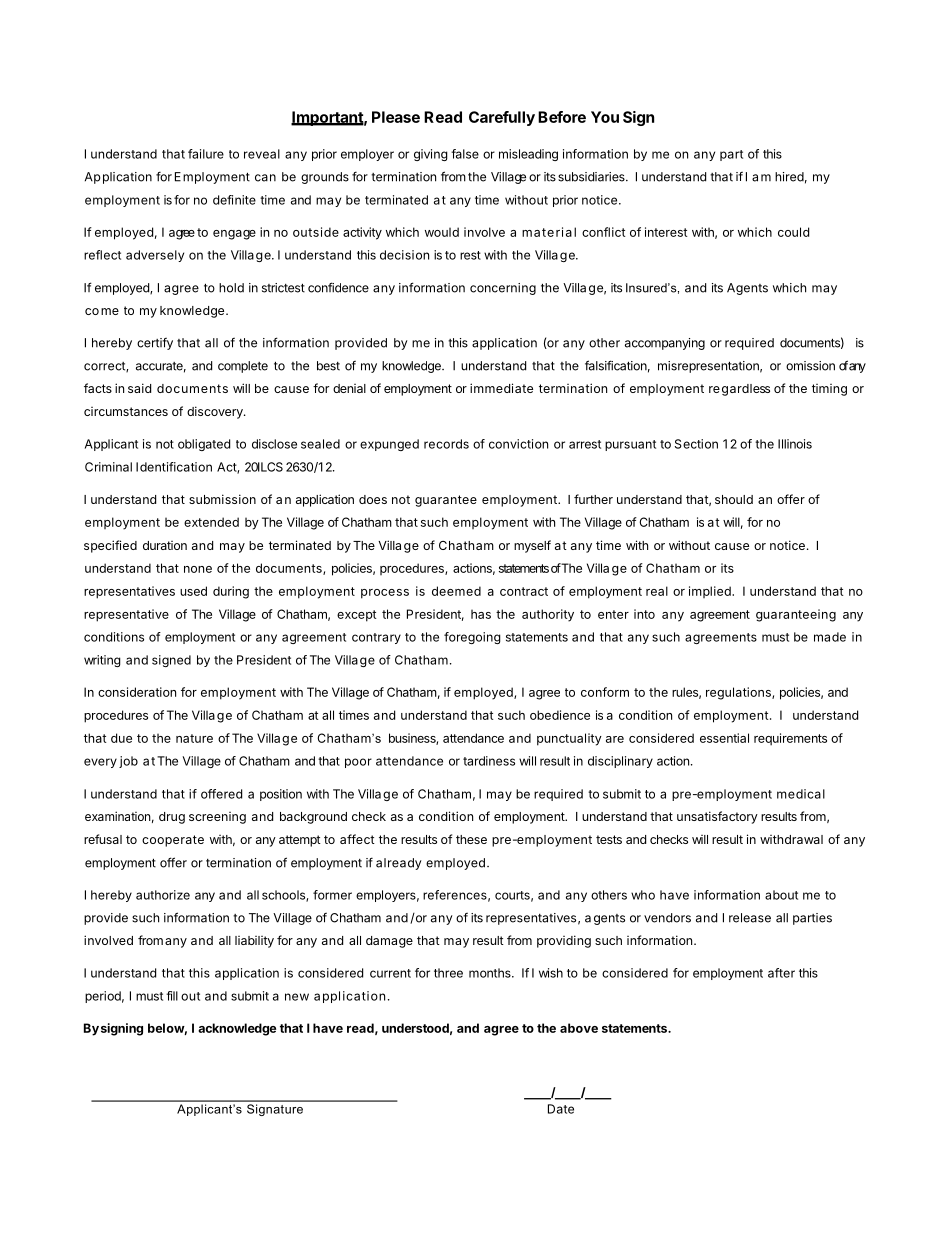 Image resolution: width=952 pixels, height=1233 pixels. I want to click on fill, so click(172, 996).
